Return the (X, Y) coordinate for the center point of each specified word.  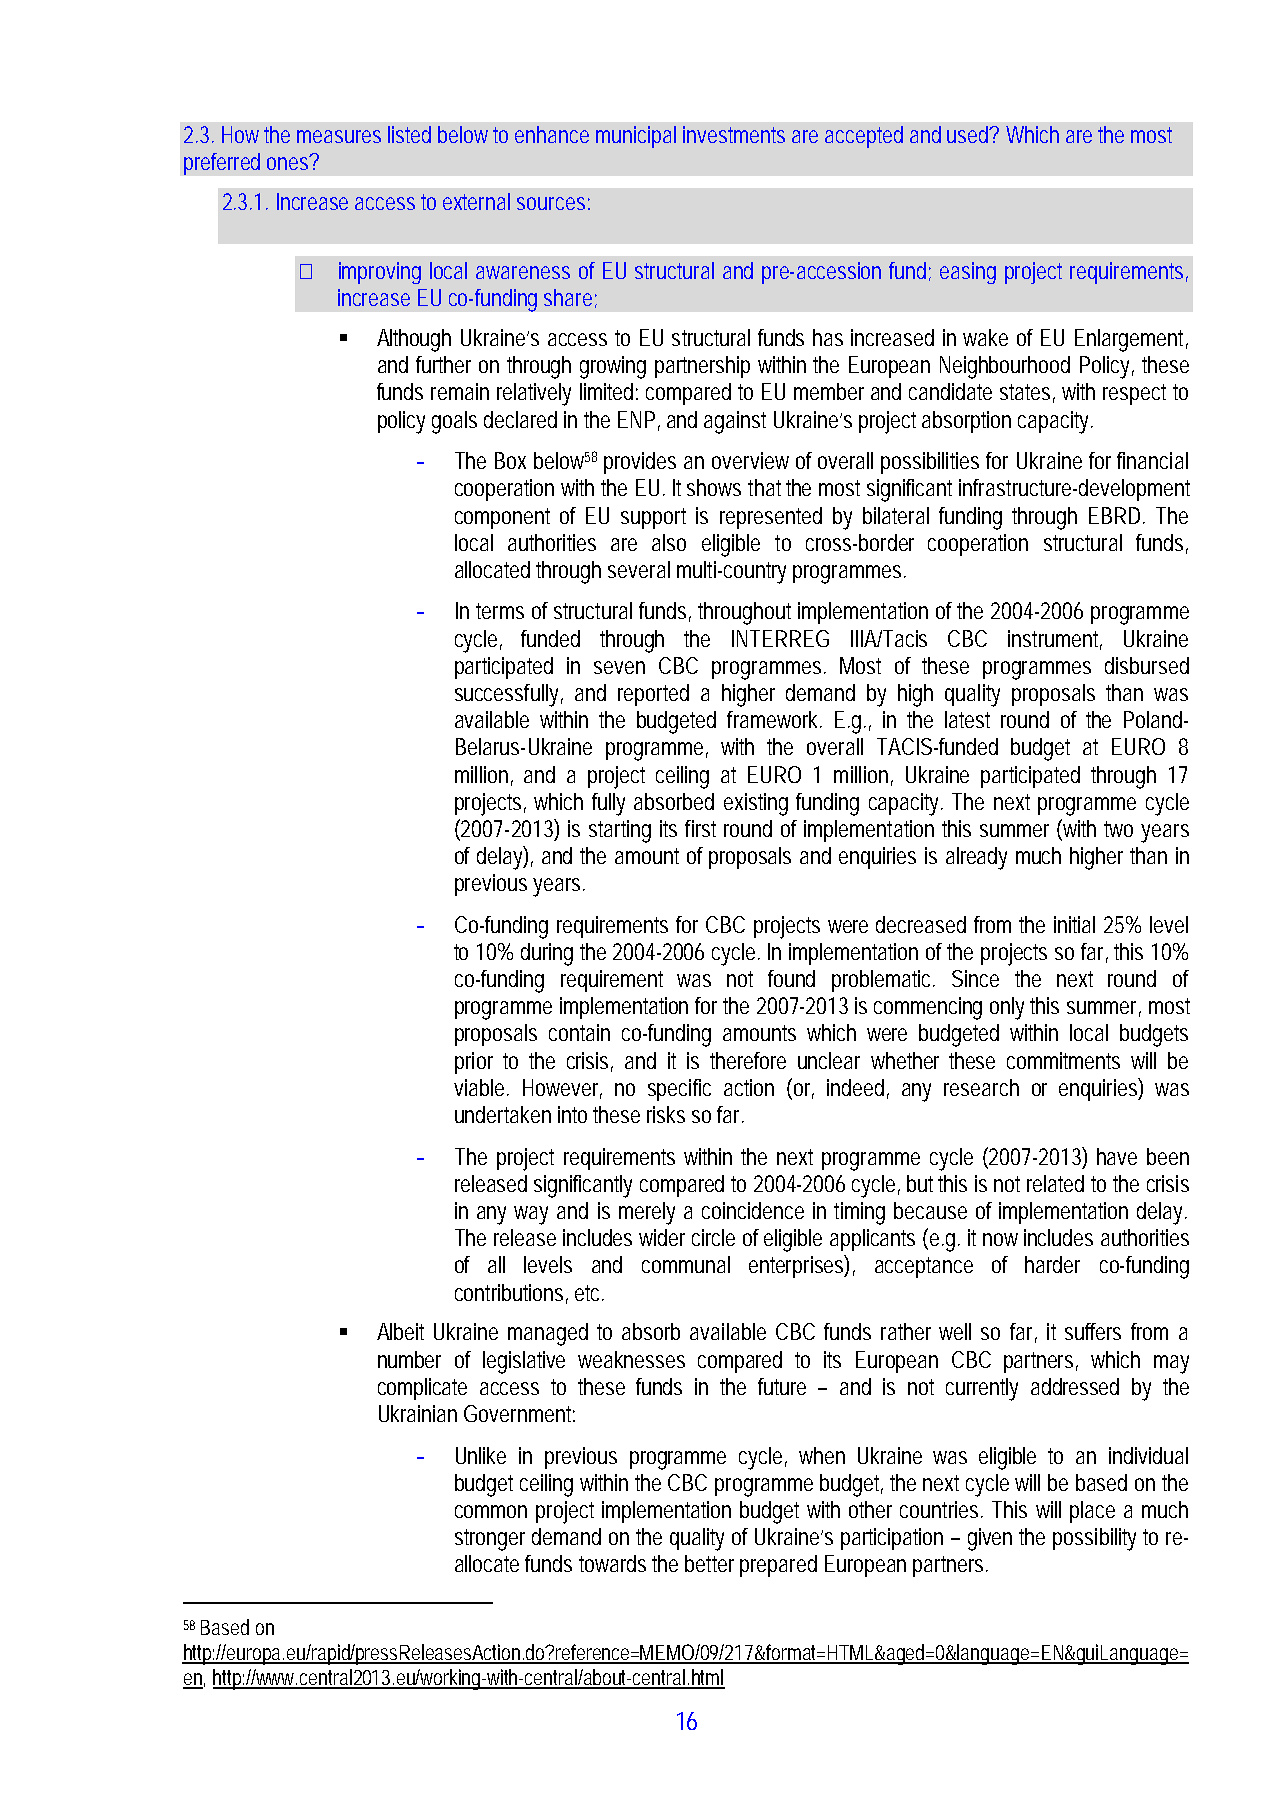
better (709, 1563)
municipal (636, 137)
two (1118, 829)
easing (968, 273)
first (700, 828)
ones (289, 162)
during (547, 954)
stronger (490, 1540)
